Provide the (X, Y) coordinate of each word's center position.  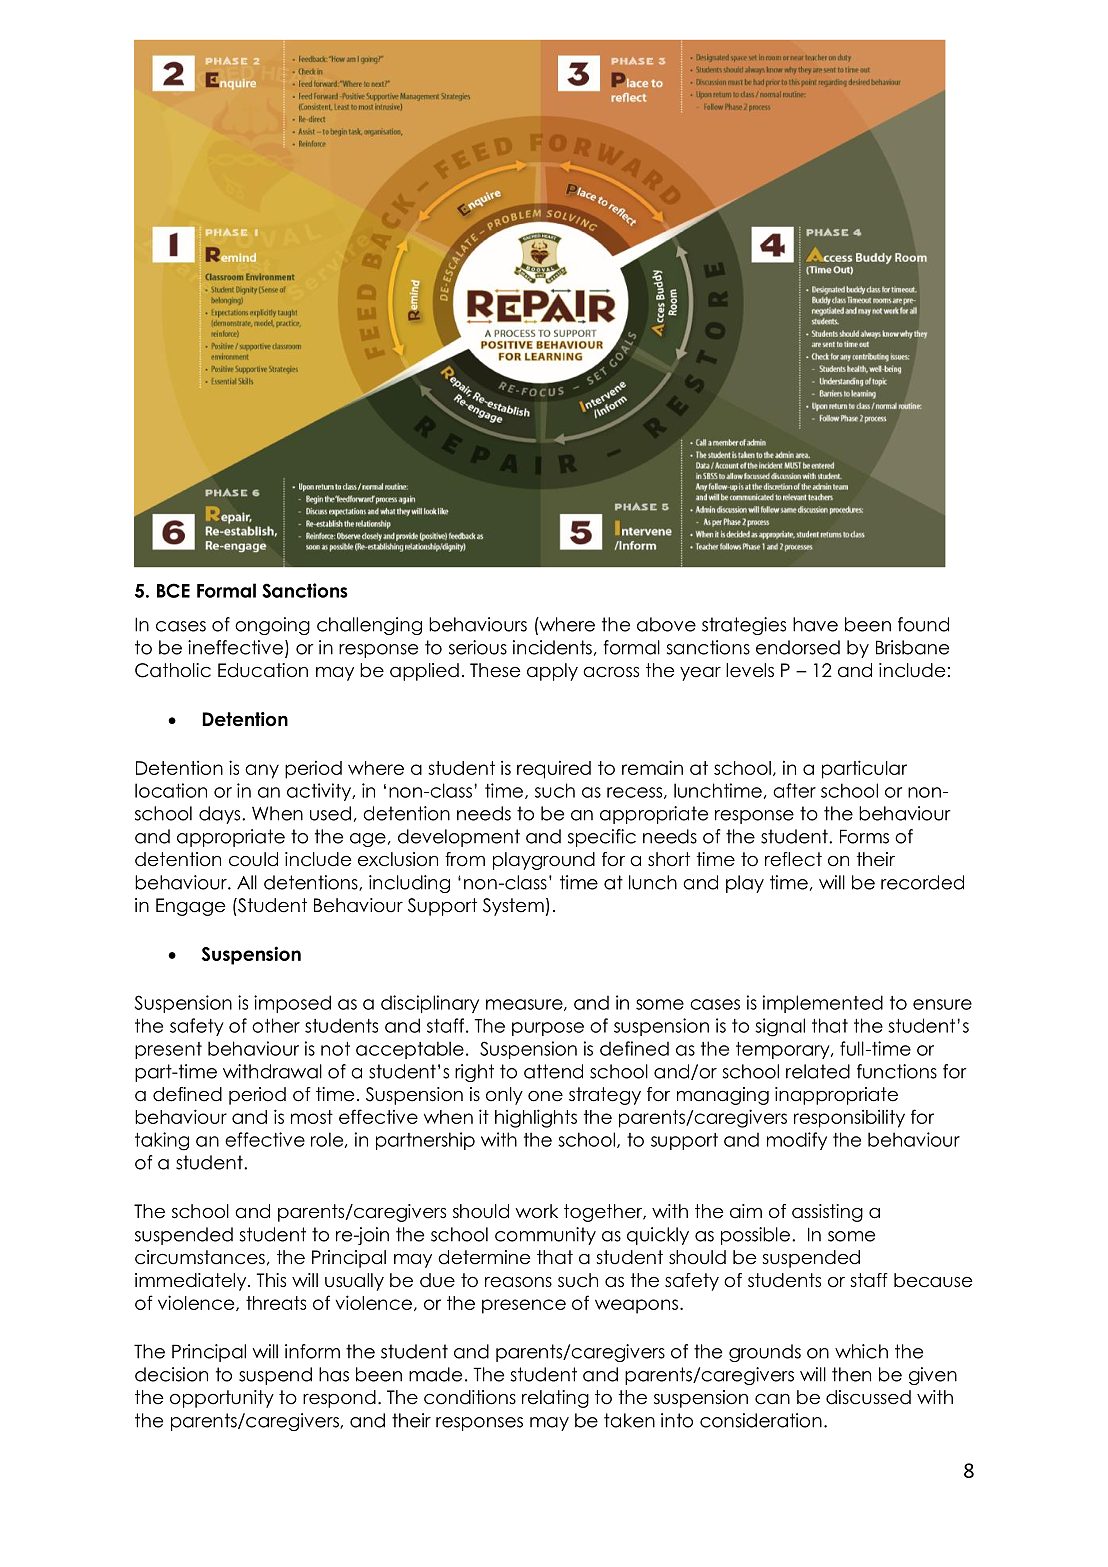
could (253, 859)
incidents (552, 647)
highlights (536, 1118)
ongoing (272, 626)
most (312, 1117)
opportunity (222, 1399)
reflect (793, 859)
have (815, 624)
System (513, 907)
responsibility (849, 1118)
